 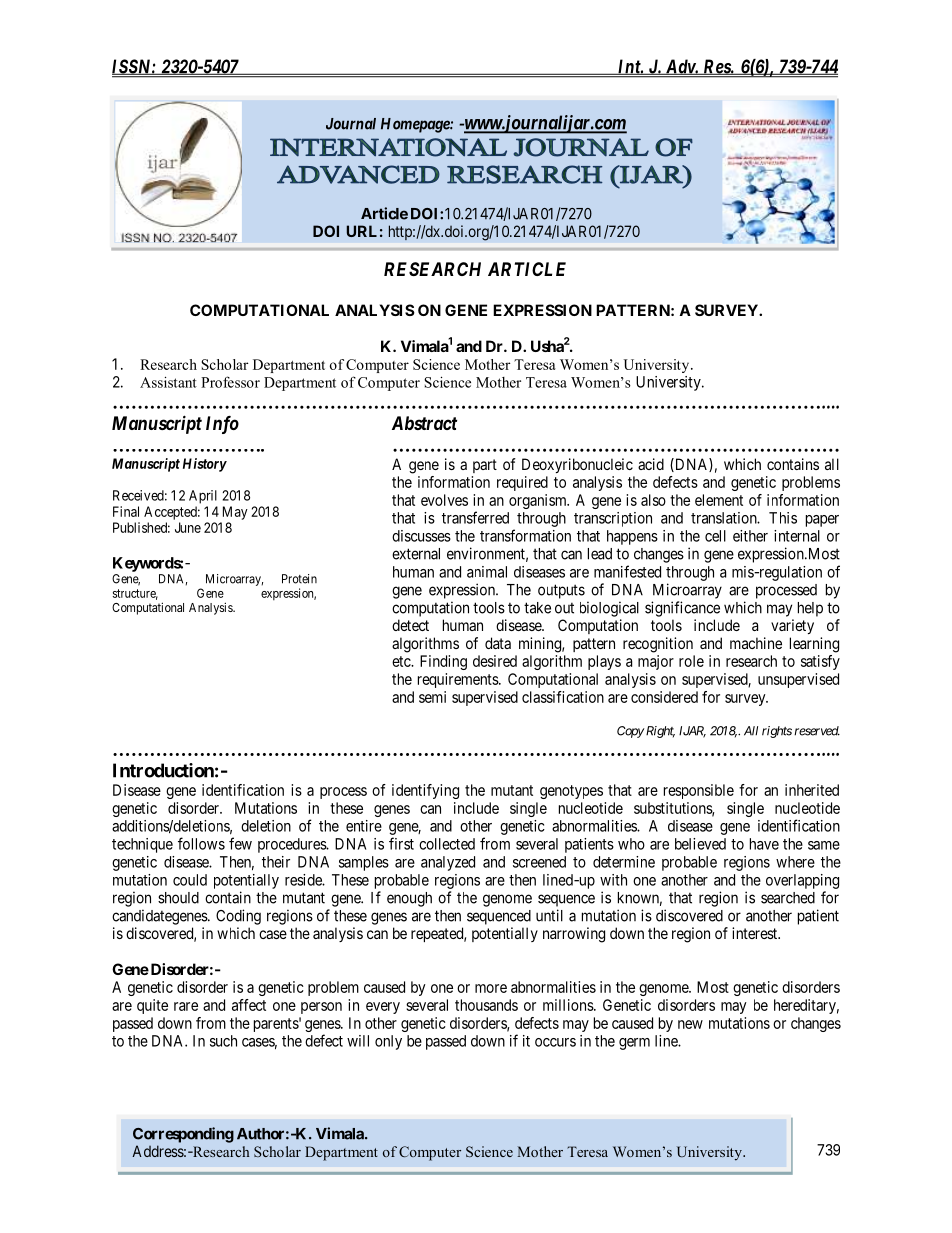 What do you see at coordinates (555, 1042) in the document?
I see `occurs` at bounding box center [555, 1042].
